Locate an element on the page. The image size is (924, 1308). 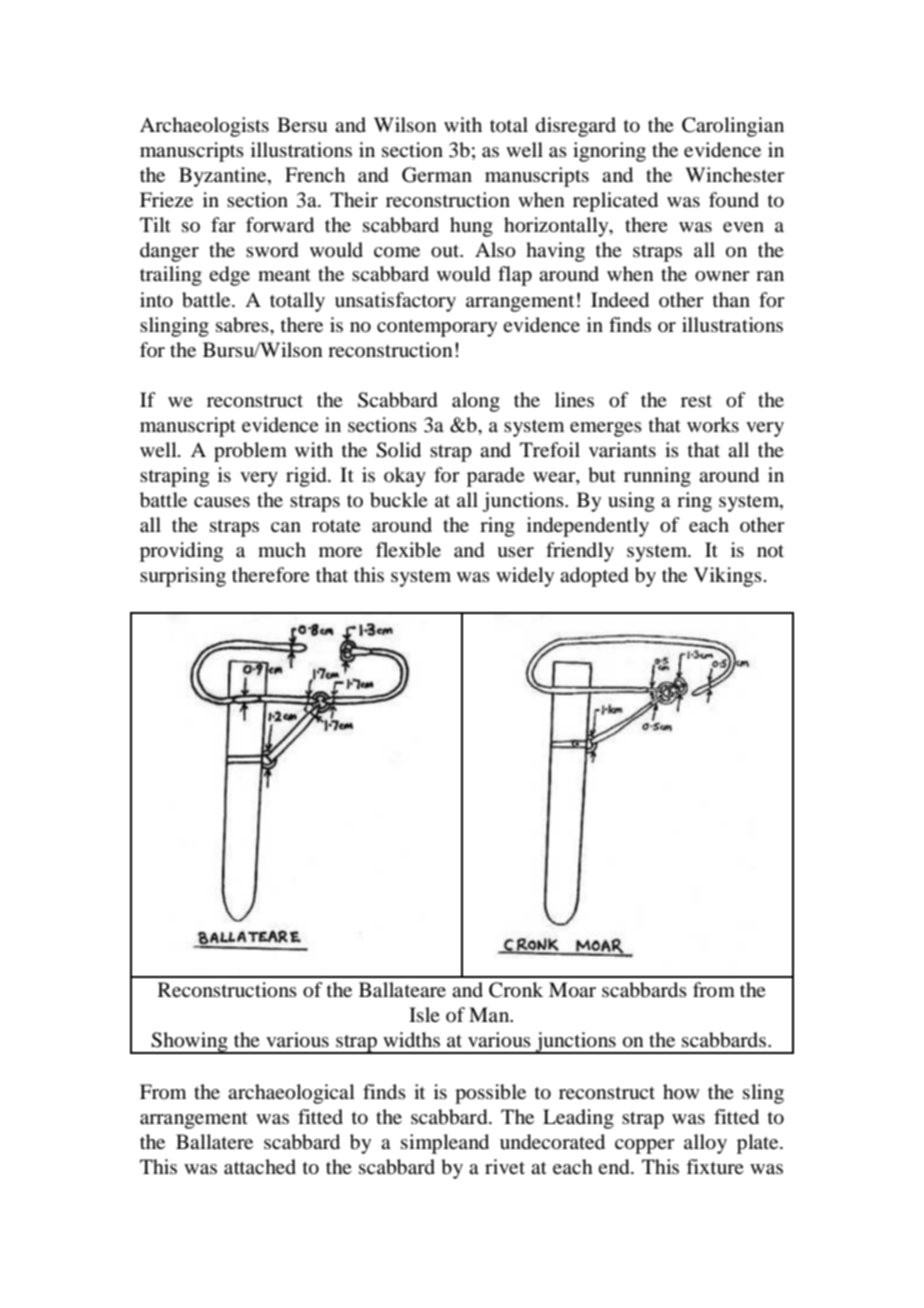
widely is located at coordinates (525, 577).
